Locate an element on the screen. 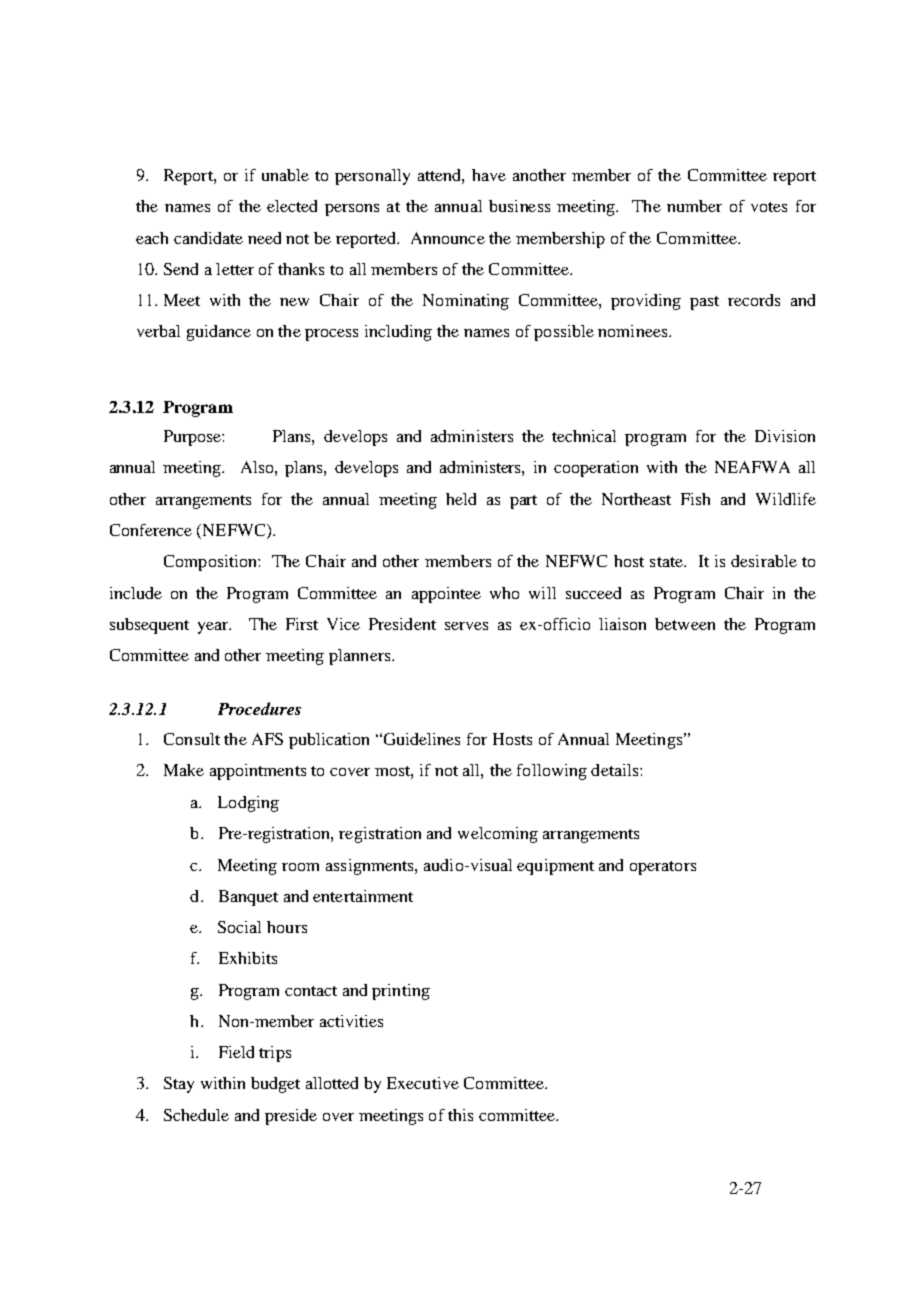 This screenshot has height=1308, width=924. guidance is located at coordinates (219, 333).
